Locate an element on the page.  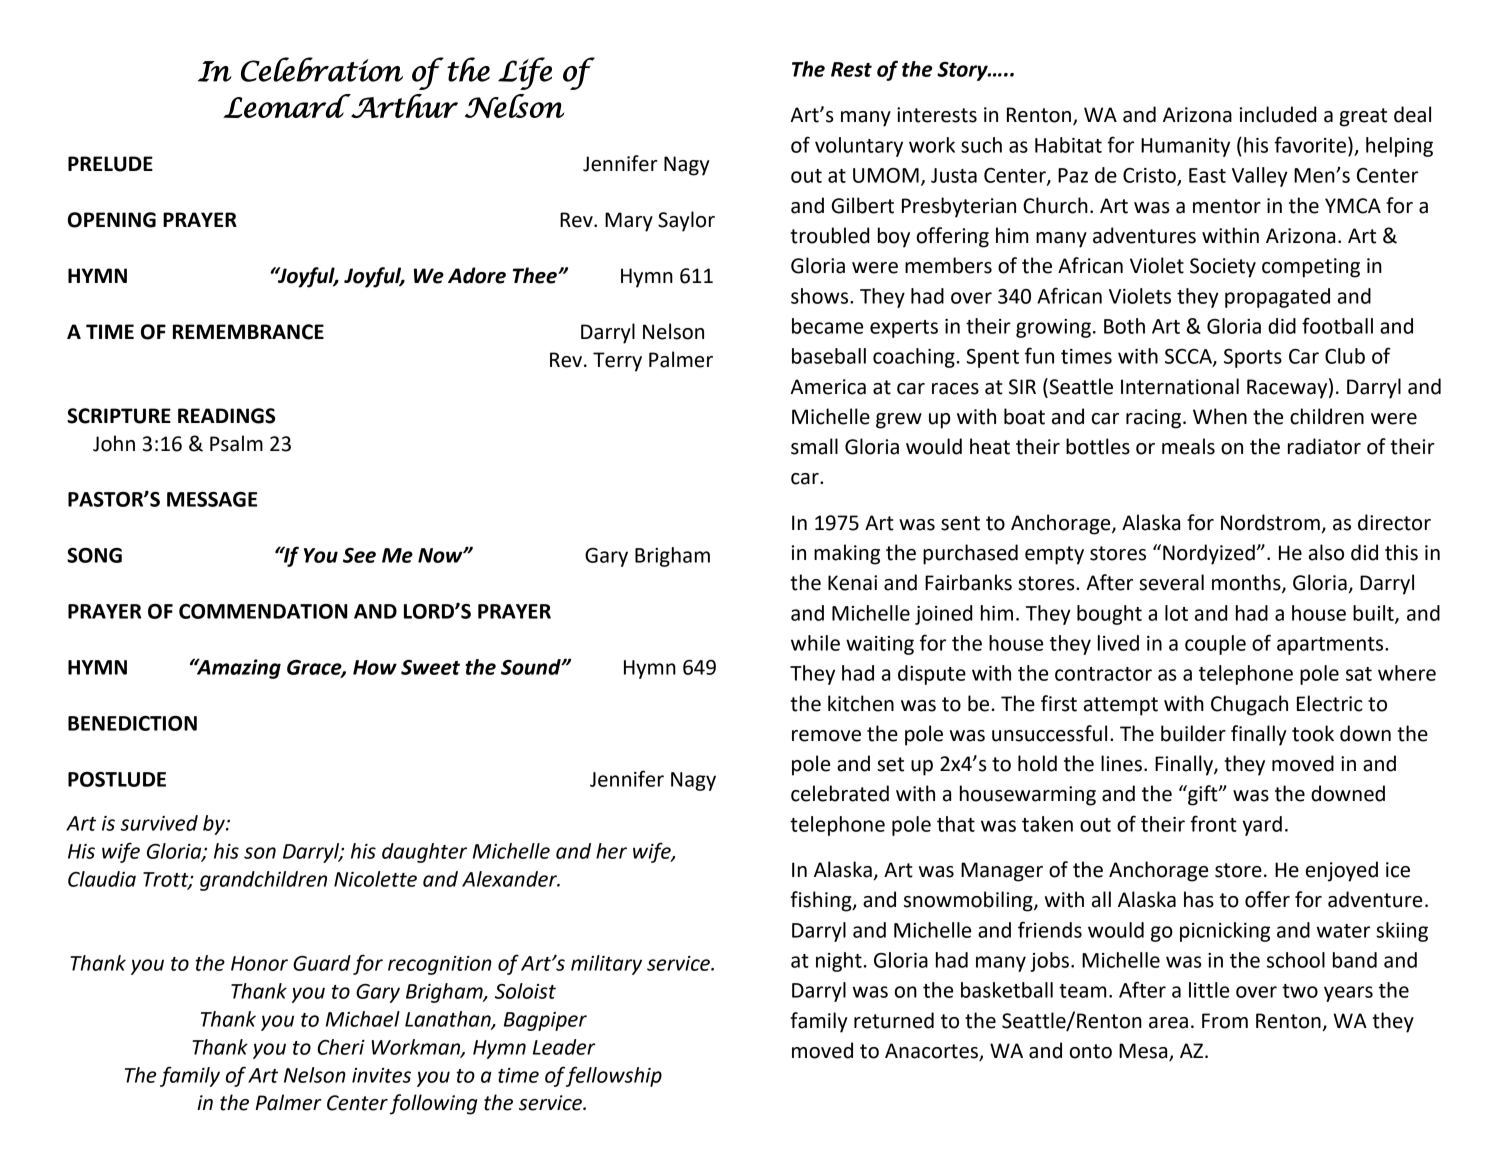
Cheri is located at coordinates (341, 1047).
